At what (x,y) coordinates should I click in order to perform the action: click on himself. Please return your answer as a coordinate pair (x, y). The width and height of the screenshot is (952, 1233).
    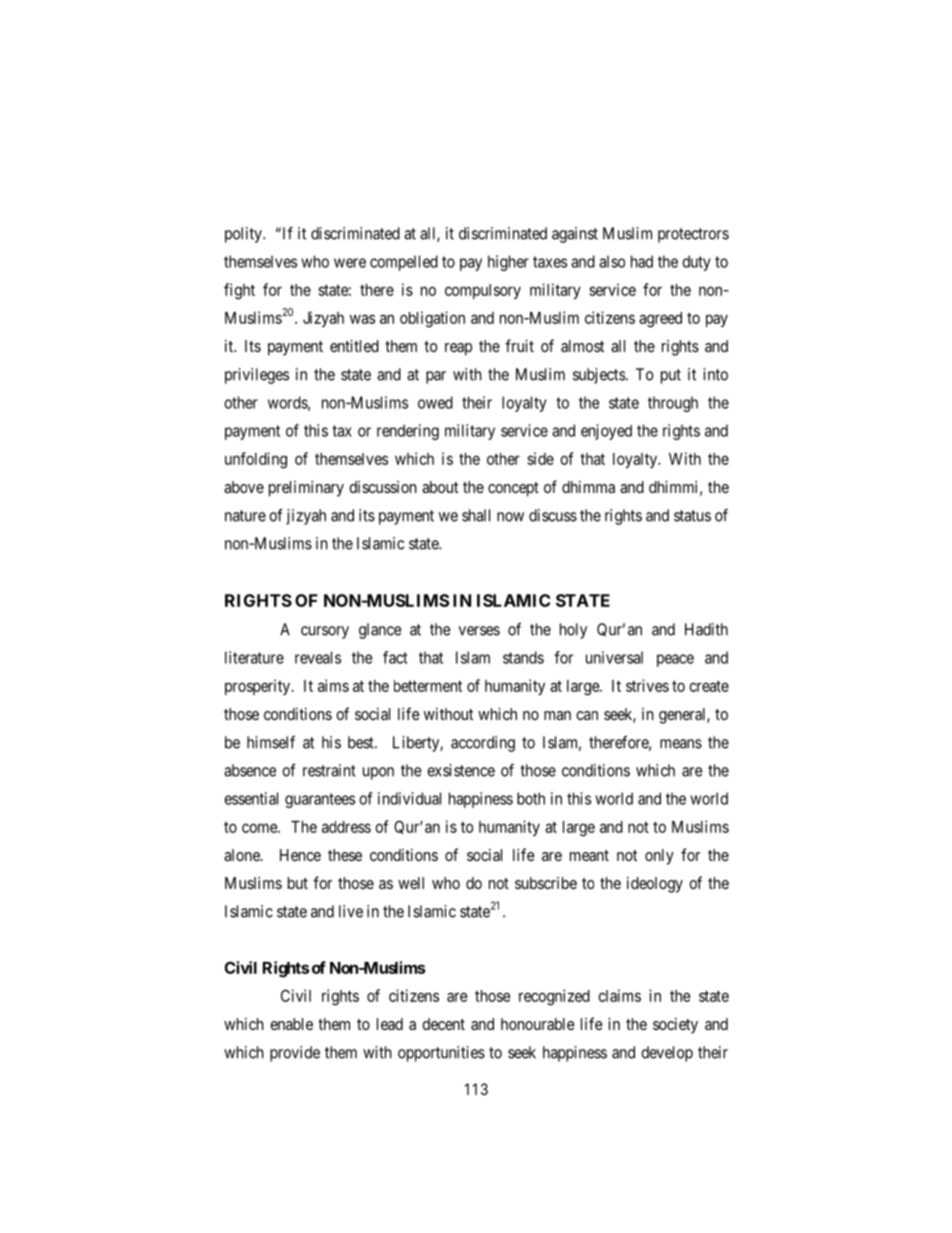
    Looking at the image, I should click on (271, 742).
